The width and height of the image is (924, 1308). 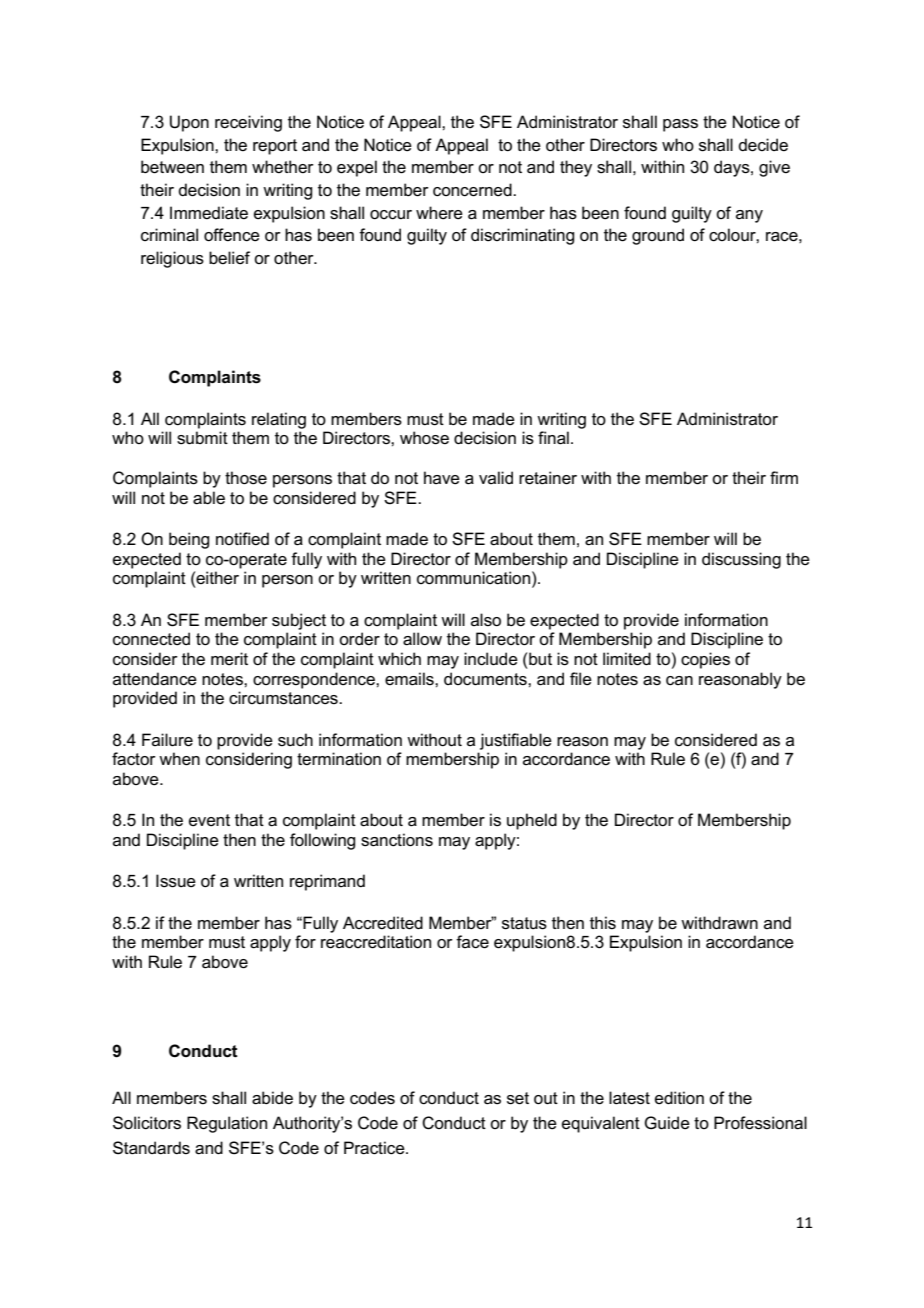 I want to click on submit, so click(x=202, y=438).
